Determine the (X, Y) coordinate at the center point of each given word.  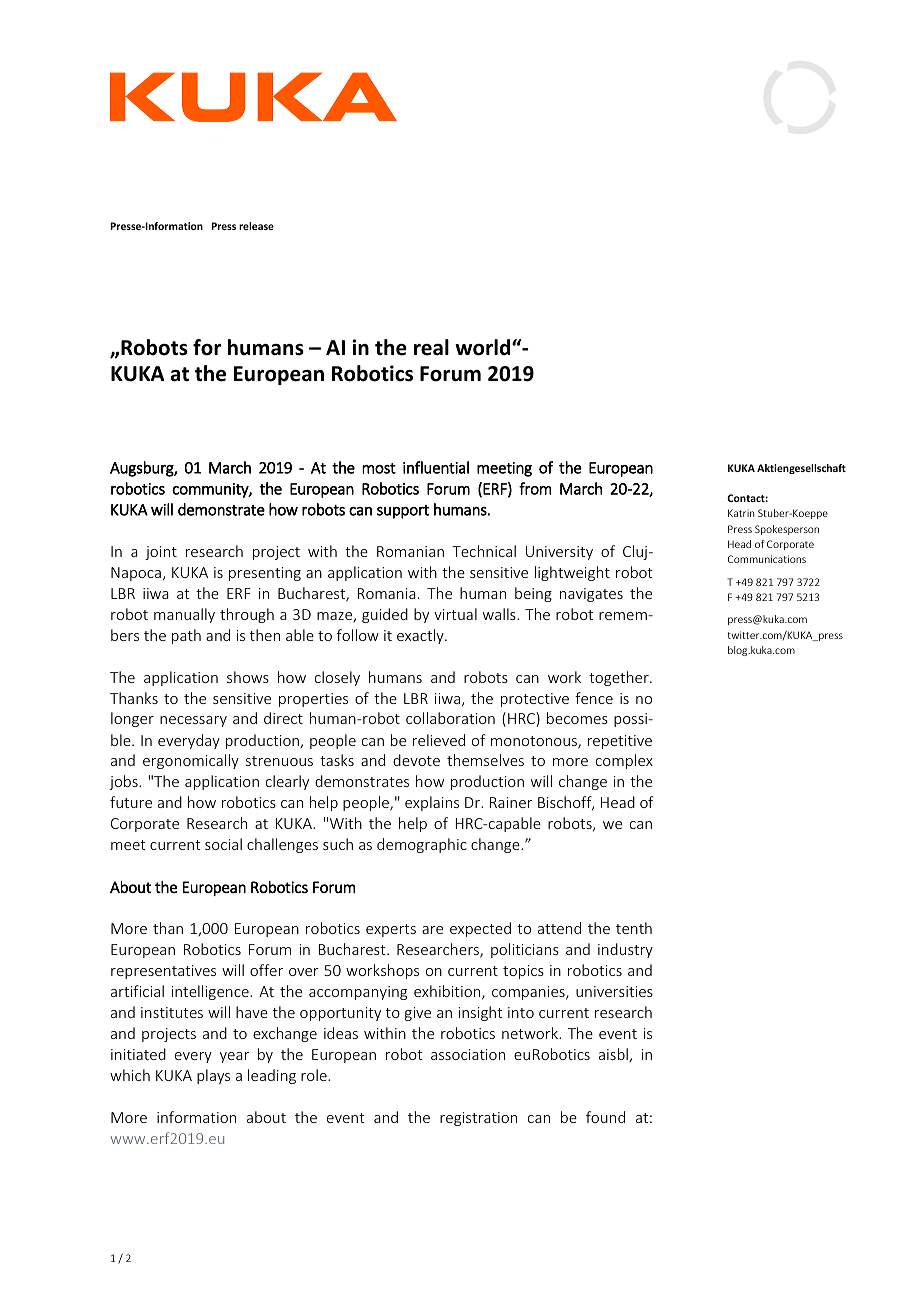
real (431, 347)
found (605, 1117)
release (256, 226)
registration (478, 1119)
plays (213, 1076)
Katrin (741, 513)
